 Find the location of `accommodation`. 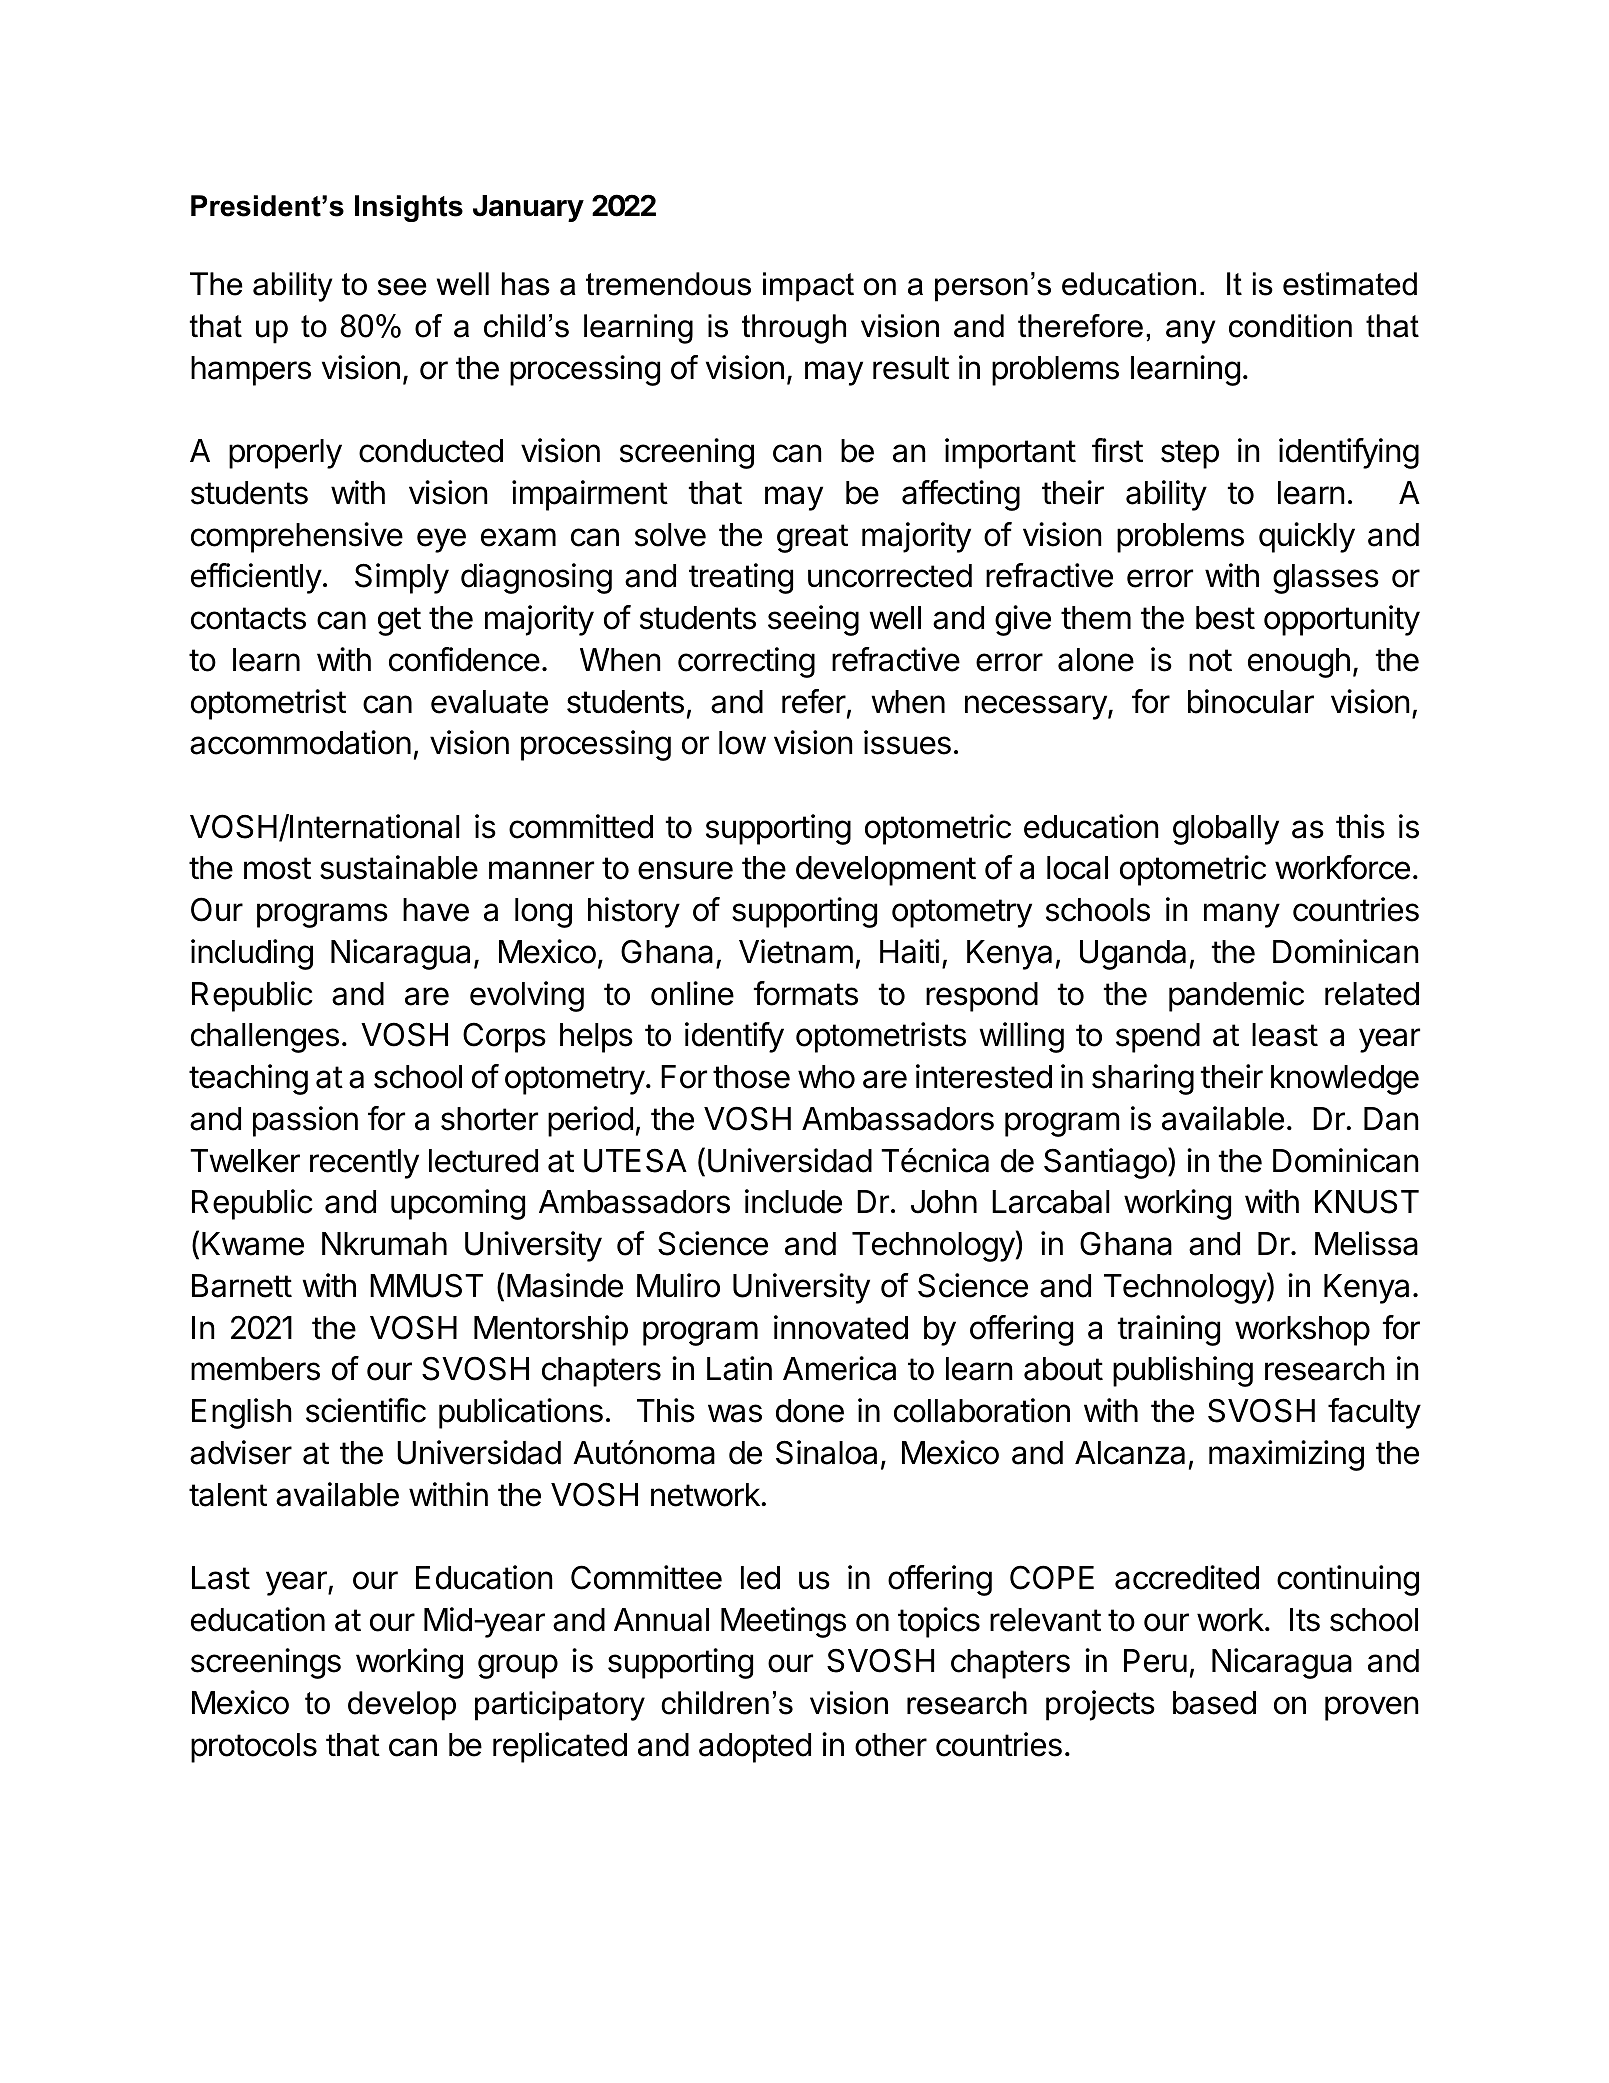

accommodation is located at coordinates (300, 742).
